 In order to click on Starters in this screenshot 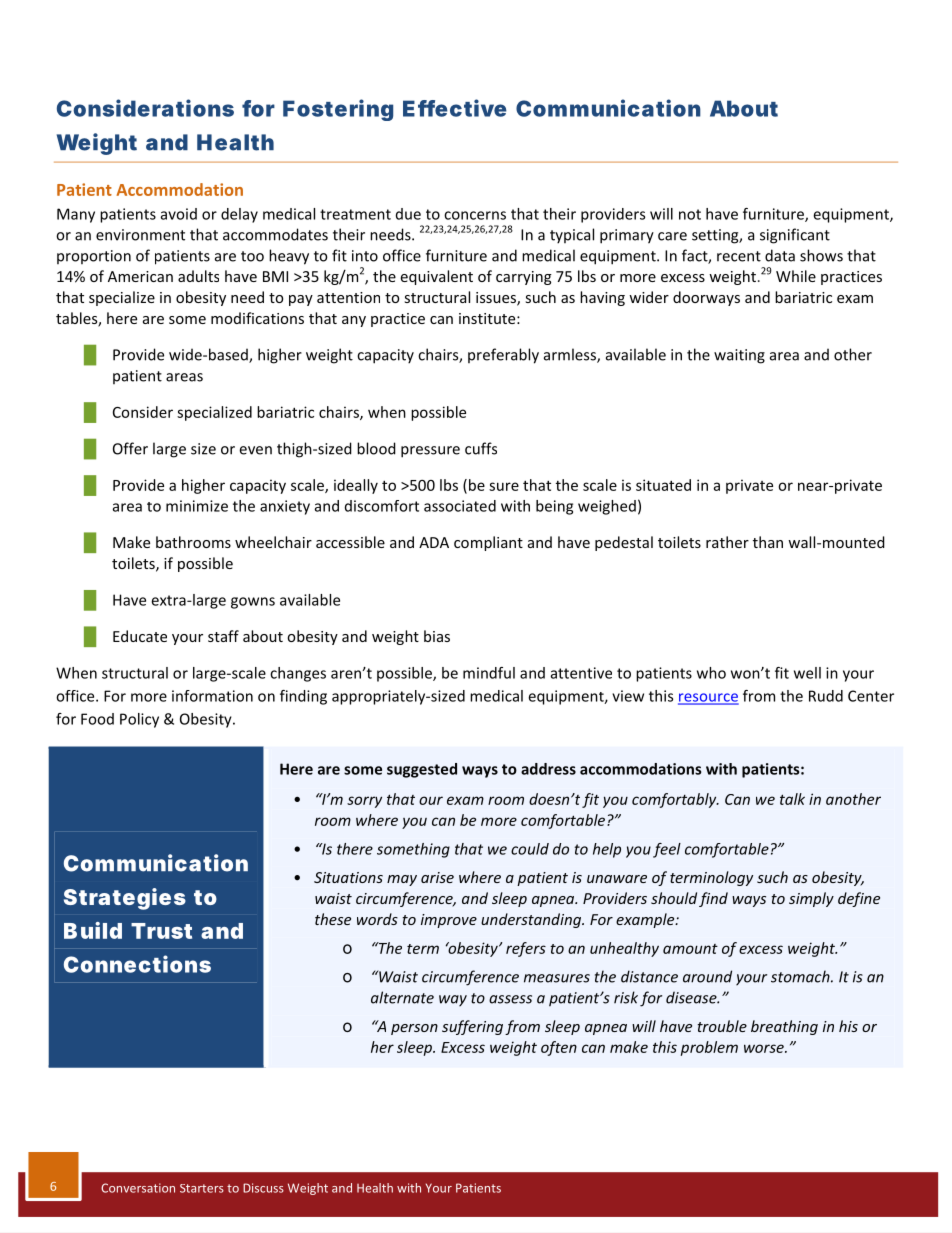, I will do `click(202, 1188)`.
